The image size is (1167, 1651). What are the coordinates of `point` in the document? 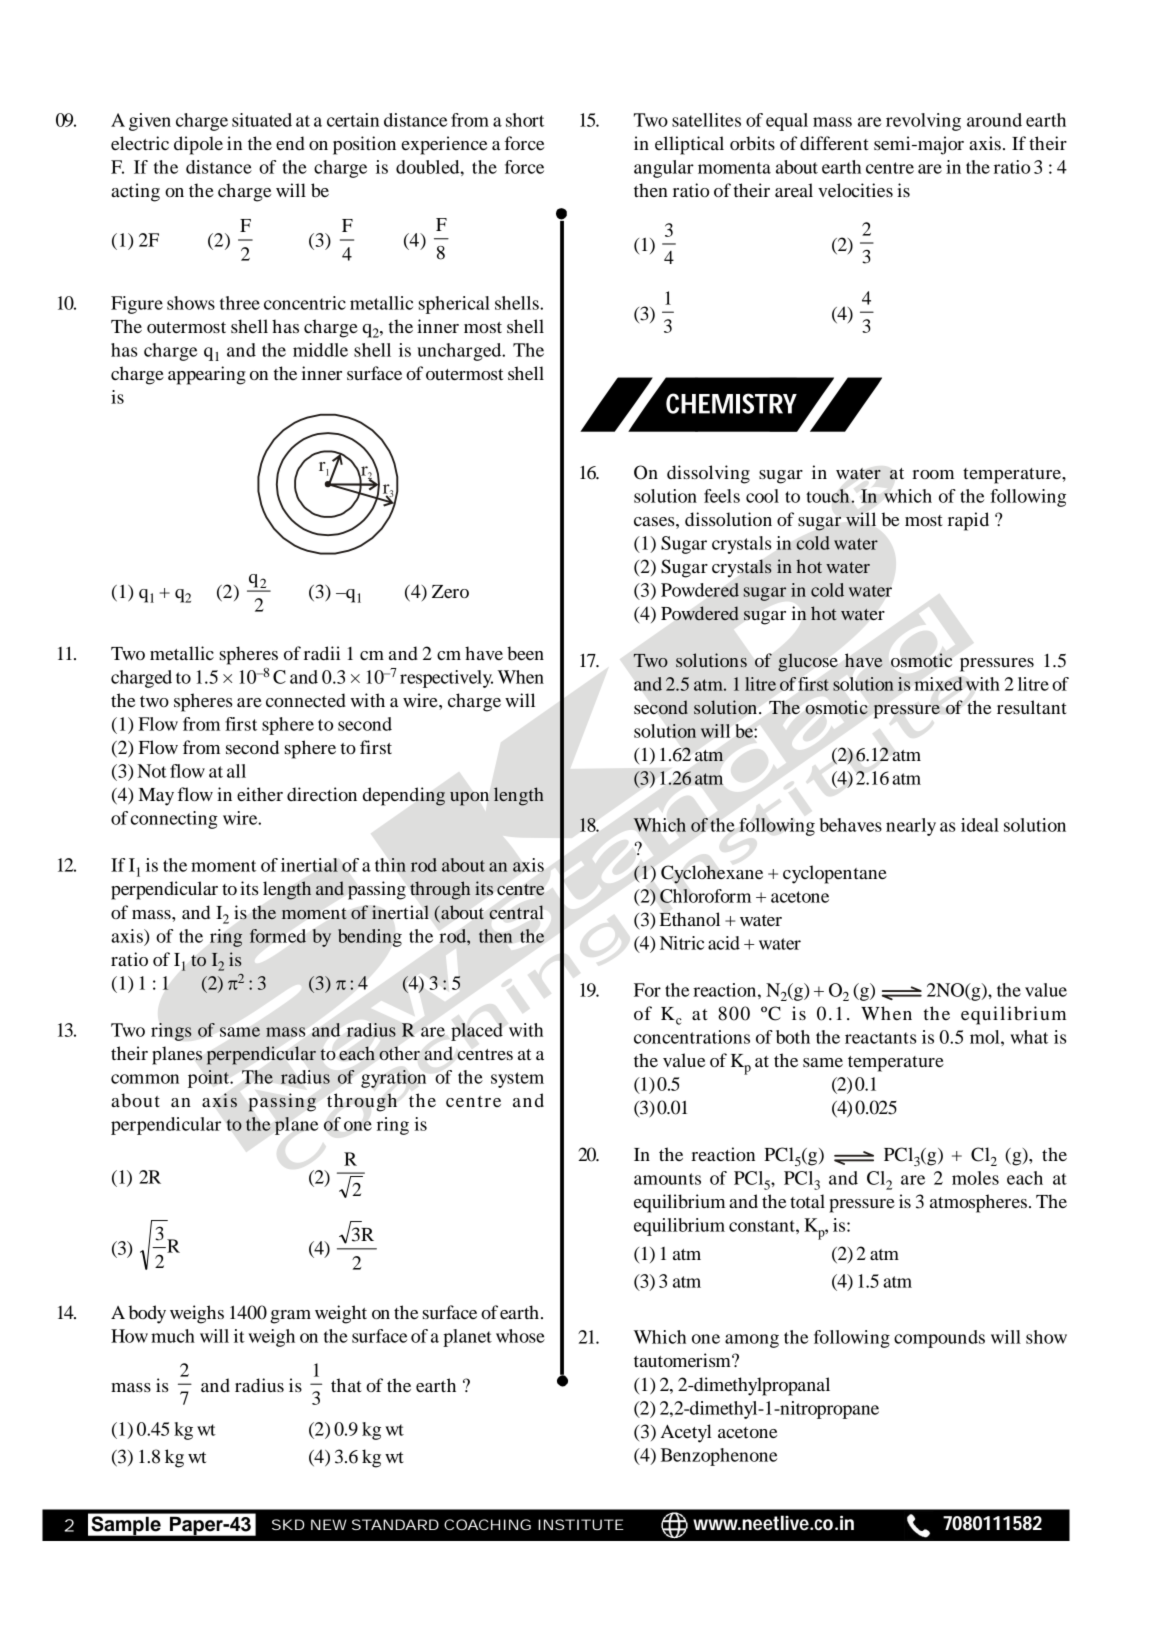 It's located at (210, 1079).
